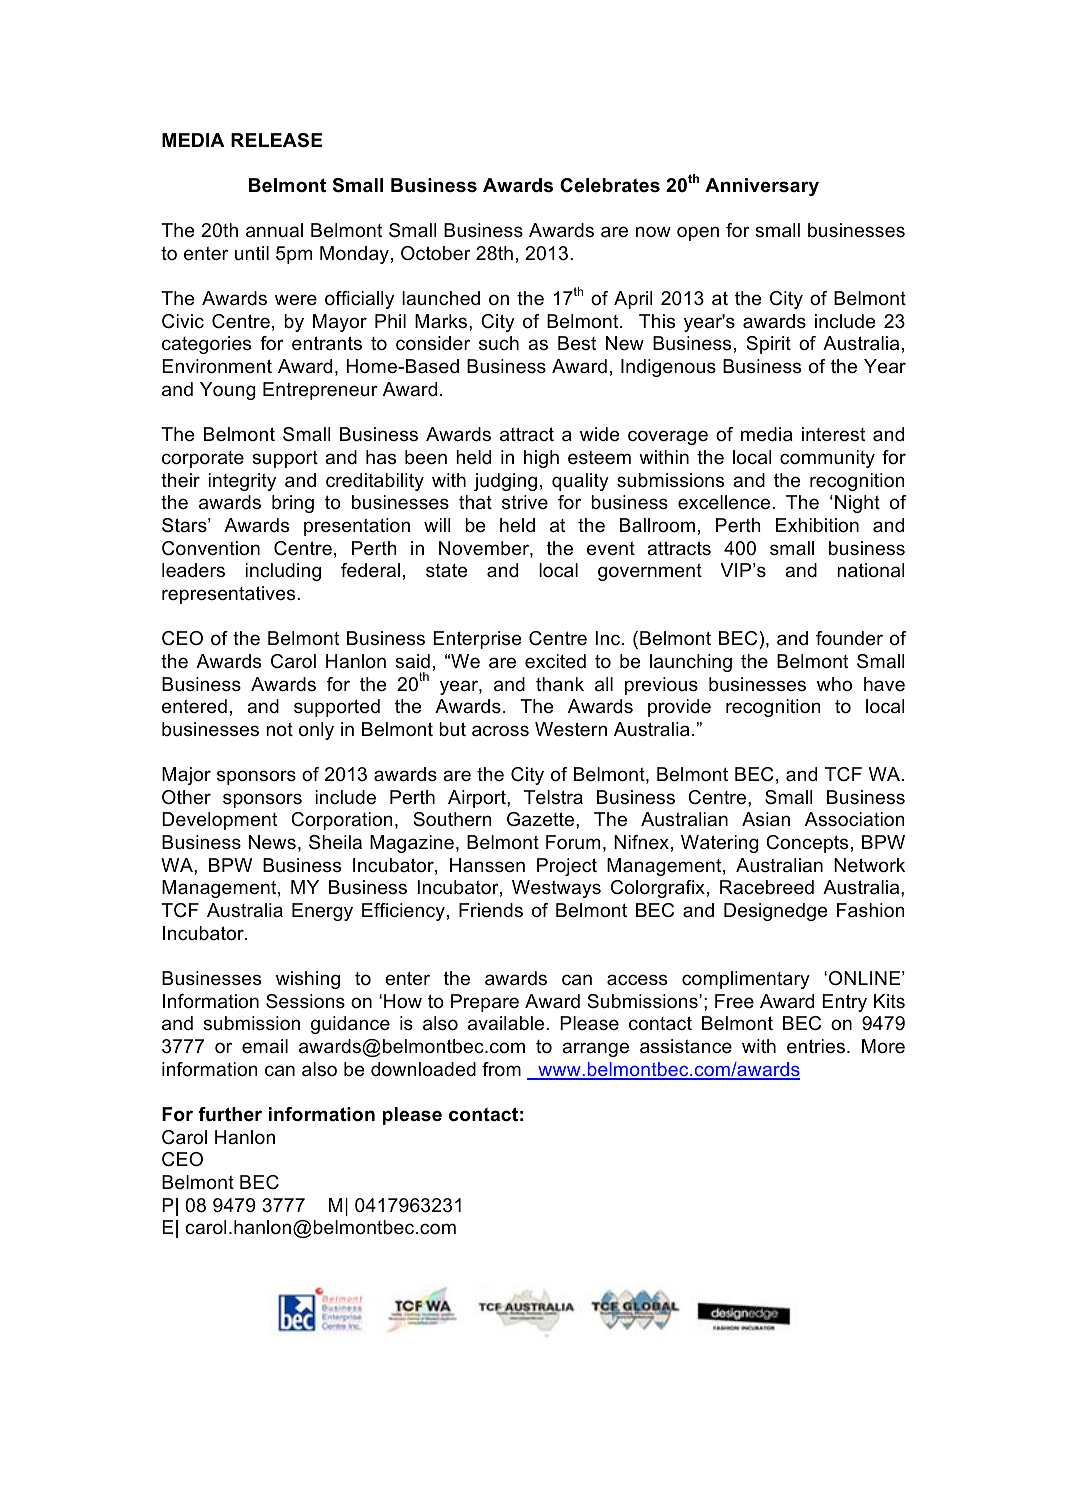  Describe the element at coordinates (599, 434) in the document. I see `wide` at that location.
